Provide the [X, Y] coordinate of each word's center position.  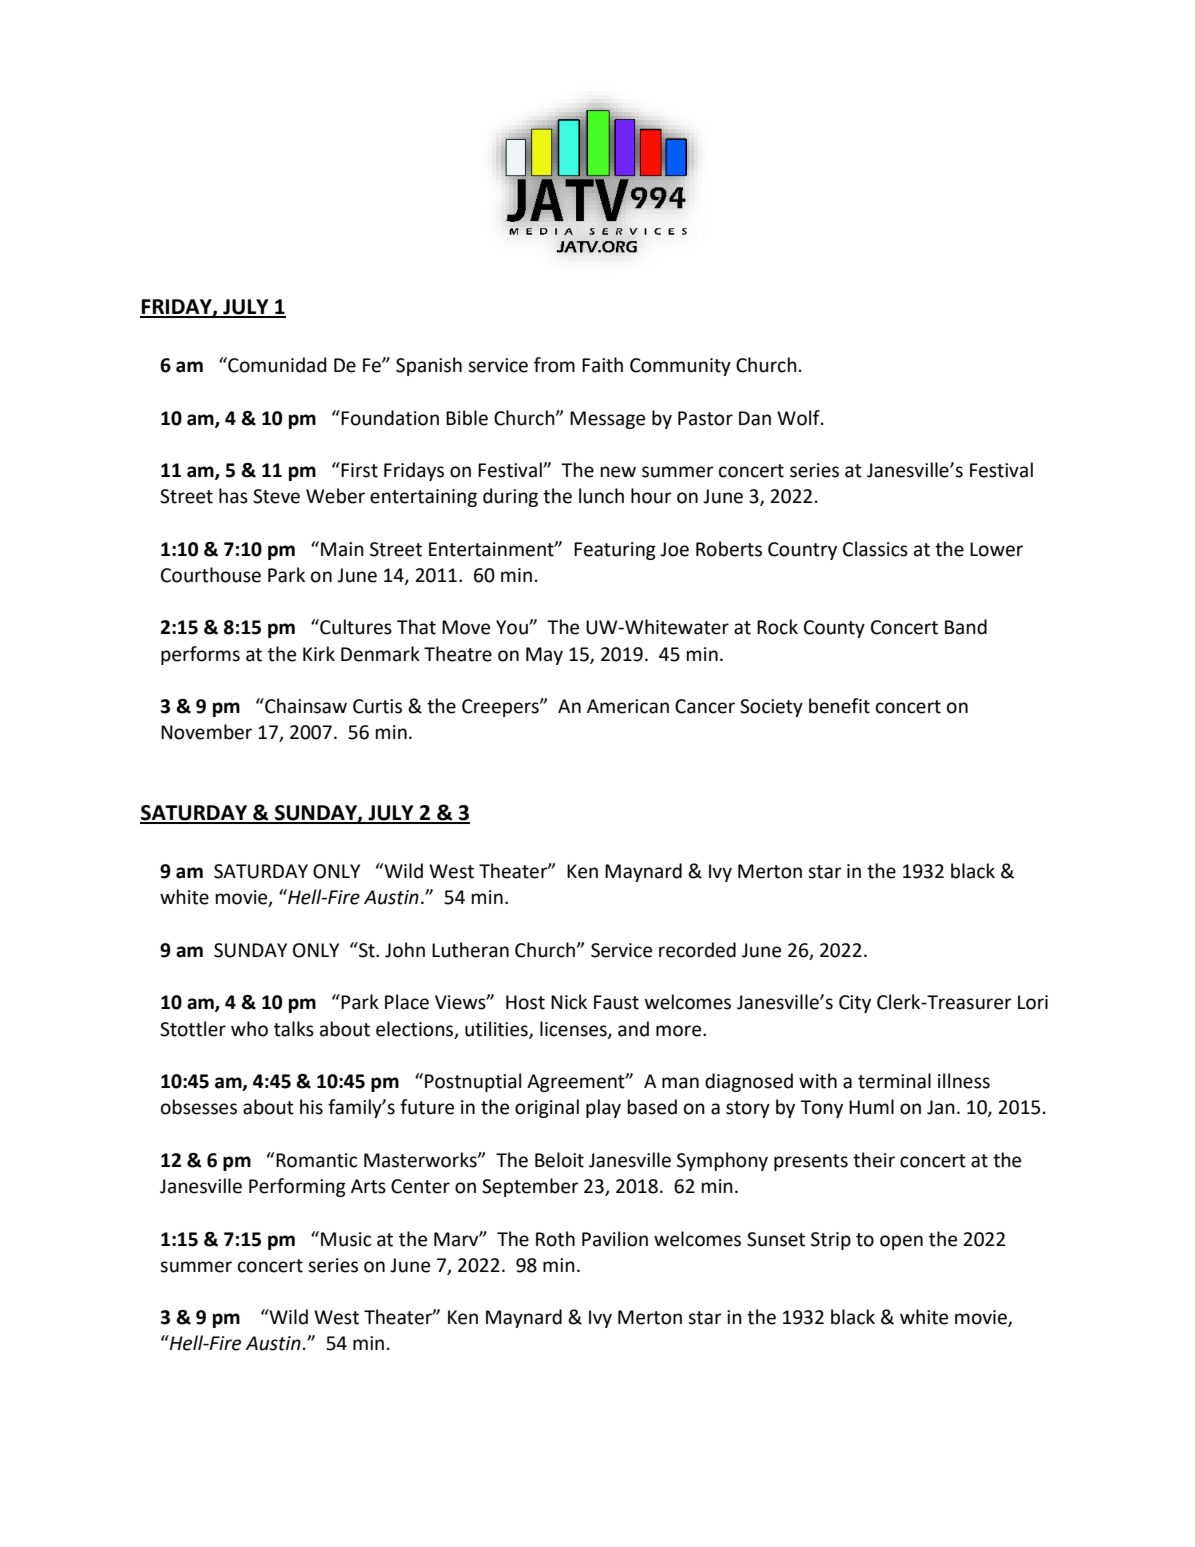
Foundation [390, 418]
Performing [297, 1187]
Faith [602, 365]
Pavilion [615, 1239]
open [901, 1242]
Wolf [799, 418]
